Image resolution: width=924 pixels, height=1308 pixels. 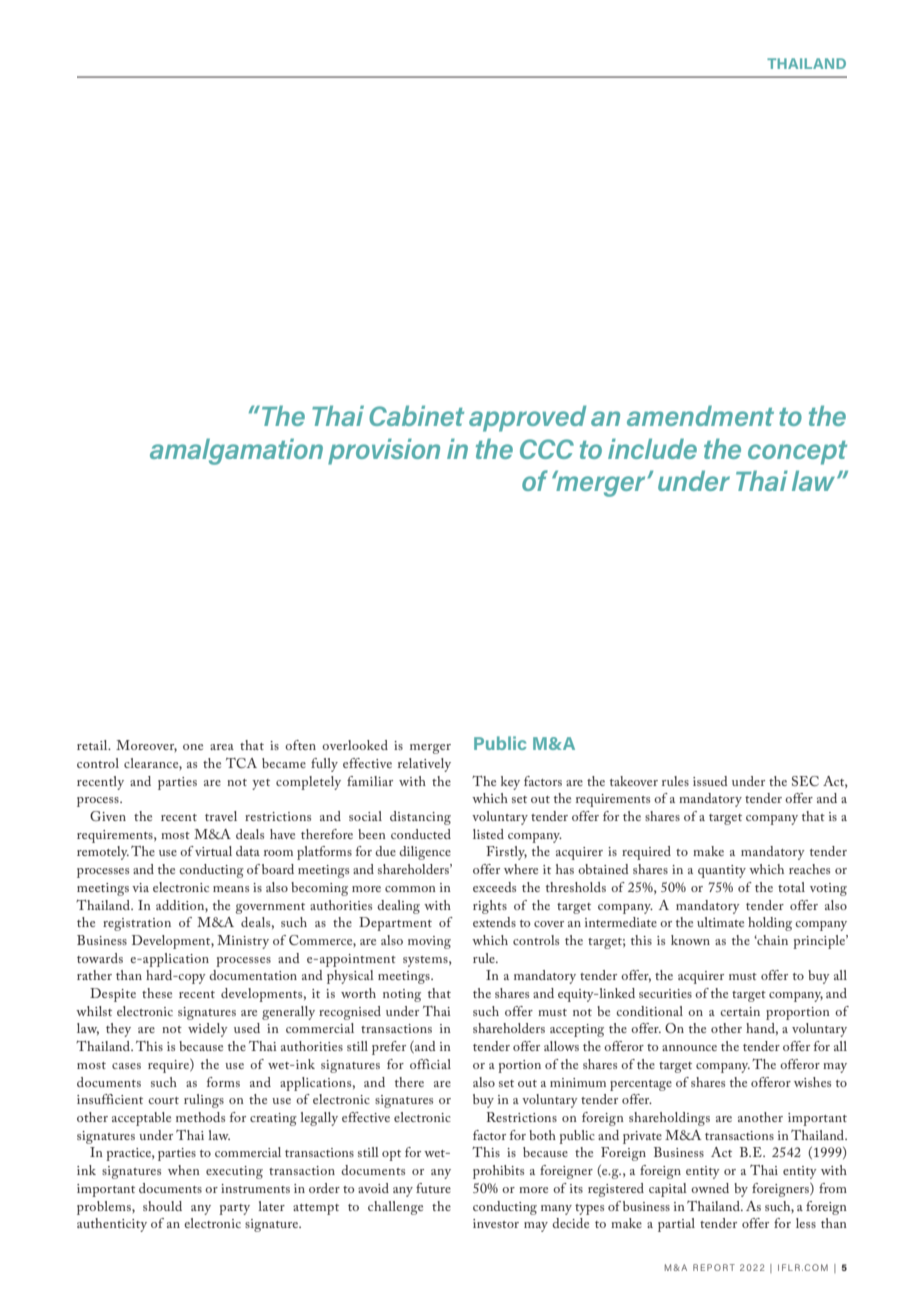 What do you see at coordinates (527, 418) in the image?
I see `approved` at bounding box center [527, 418].
